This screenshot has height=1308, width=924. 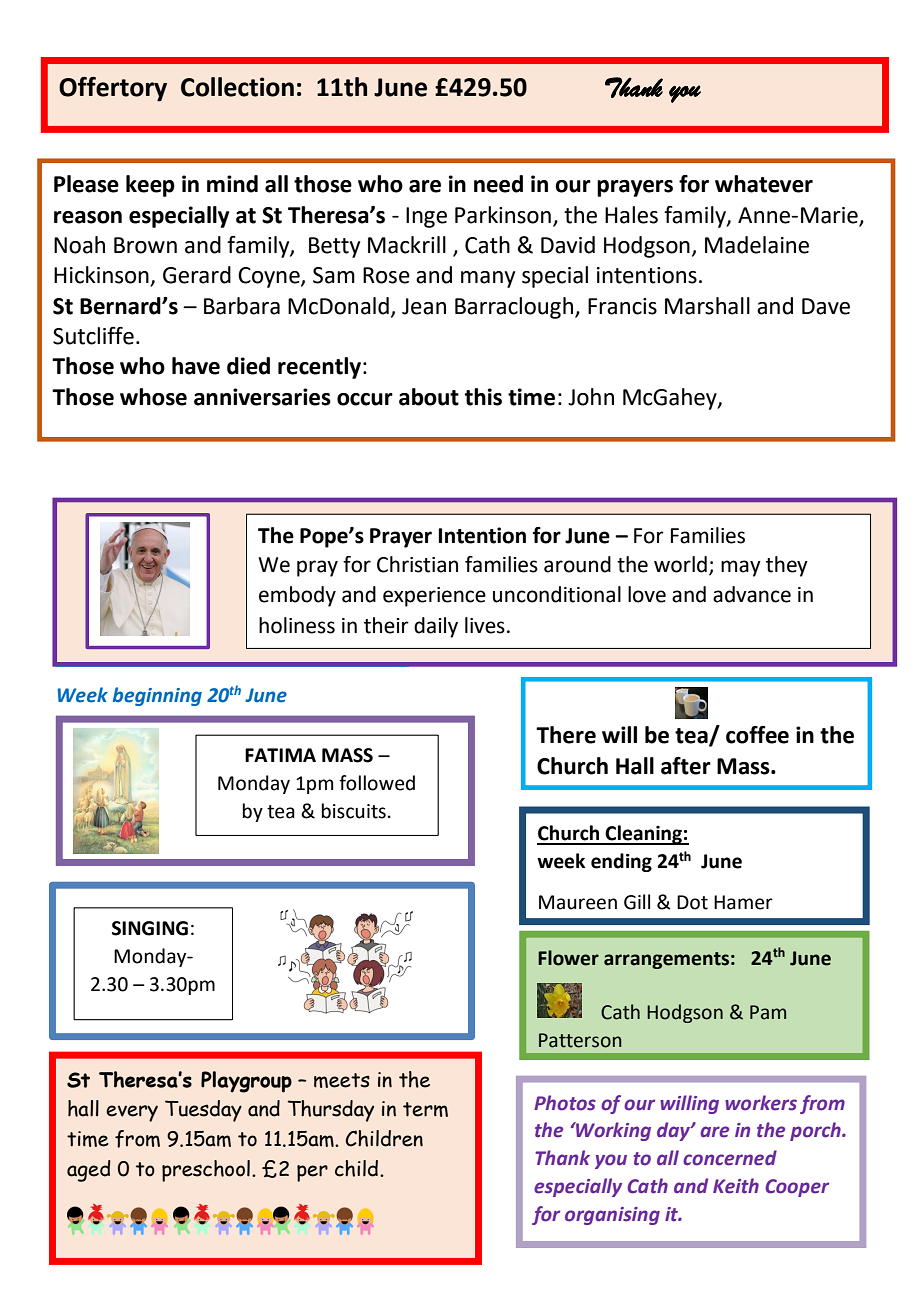 I want to click on beginning, so click(x=157, y=696).
